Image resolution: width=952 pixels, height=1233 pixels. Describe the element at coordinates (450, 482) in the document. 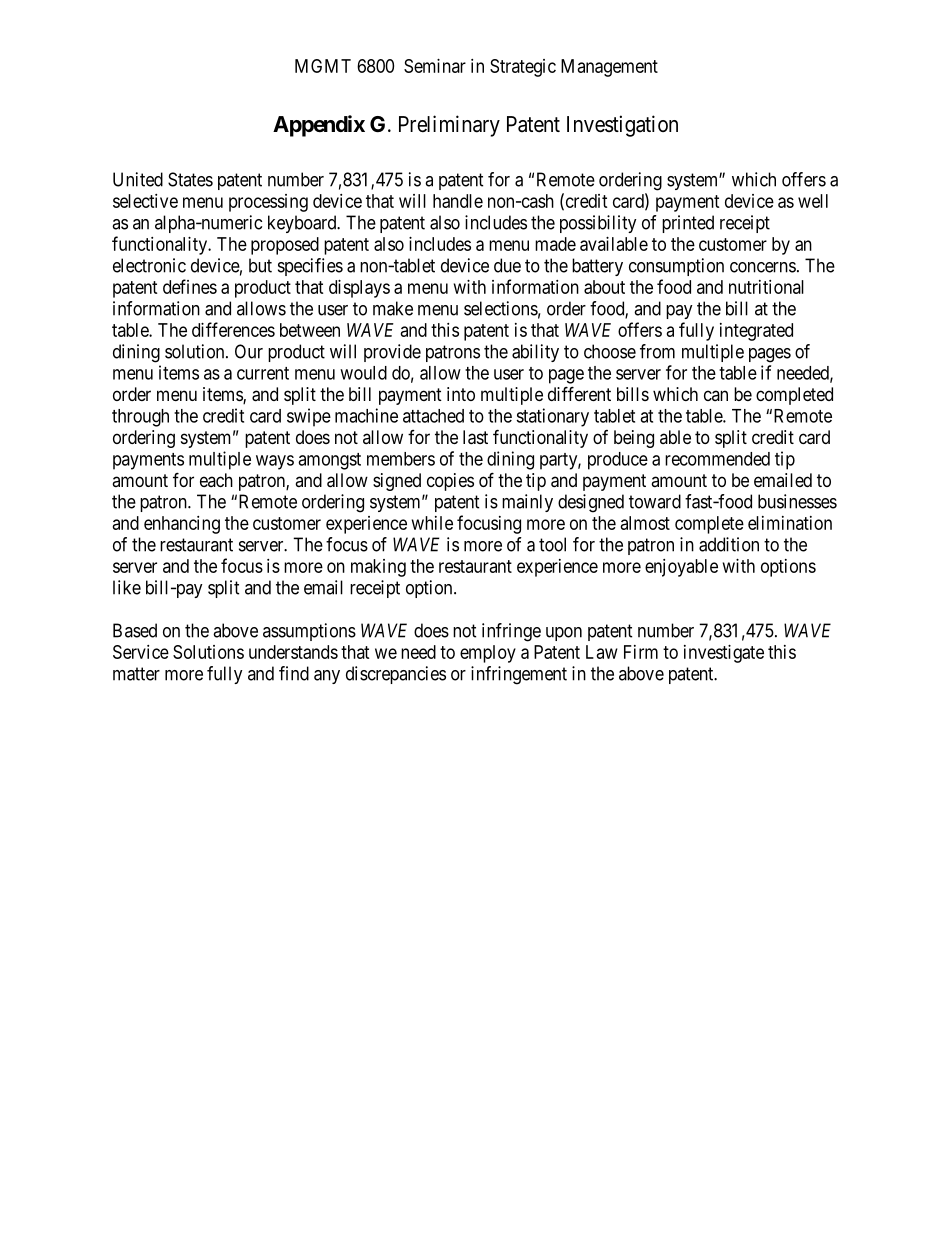

I see `copies` at that location.
